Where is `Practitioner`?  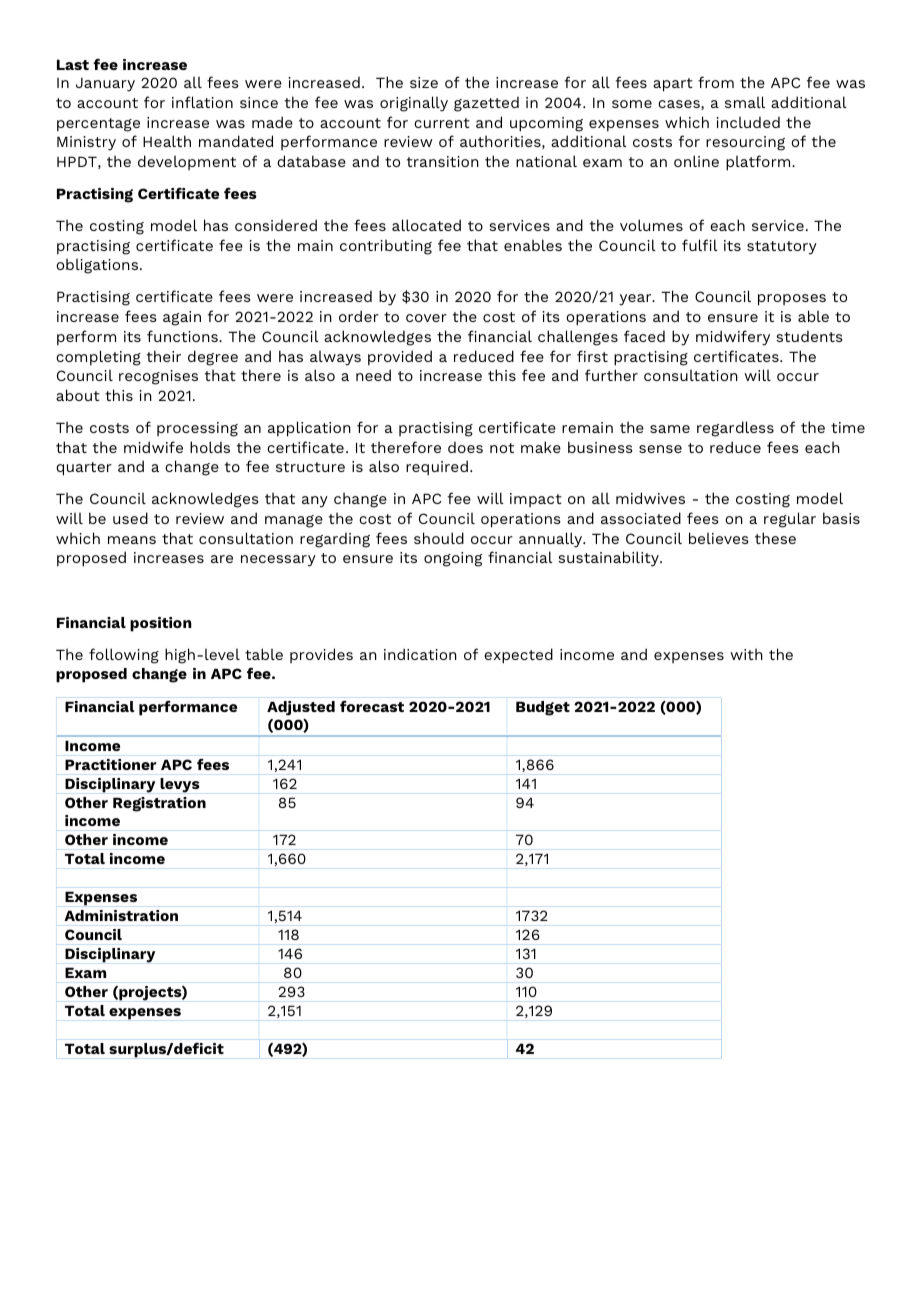
Practitioner is located at coordinates (110, 764).
